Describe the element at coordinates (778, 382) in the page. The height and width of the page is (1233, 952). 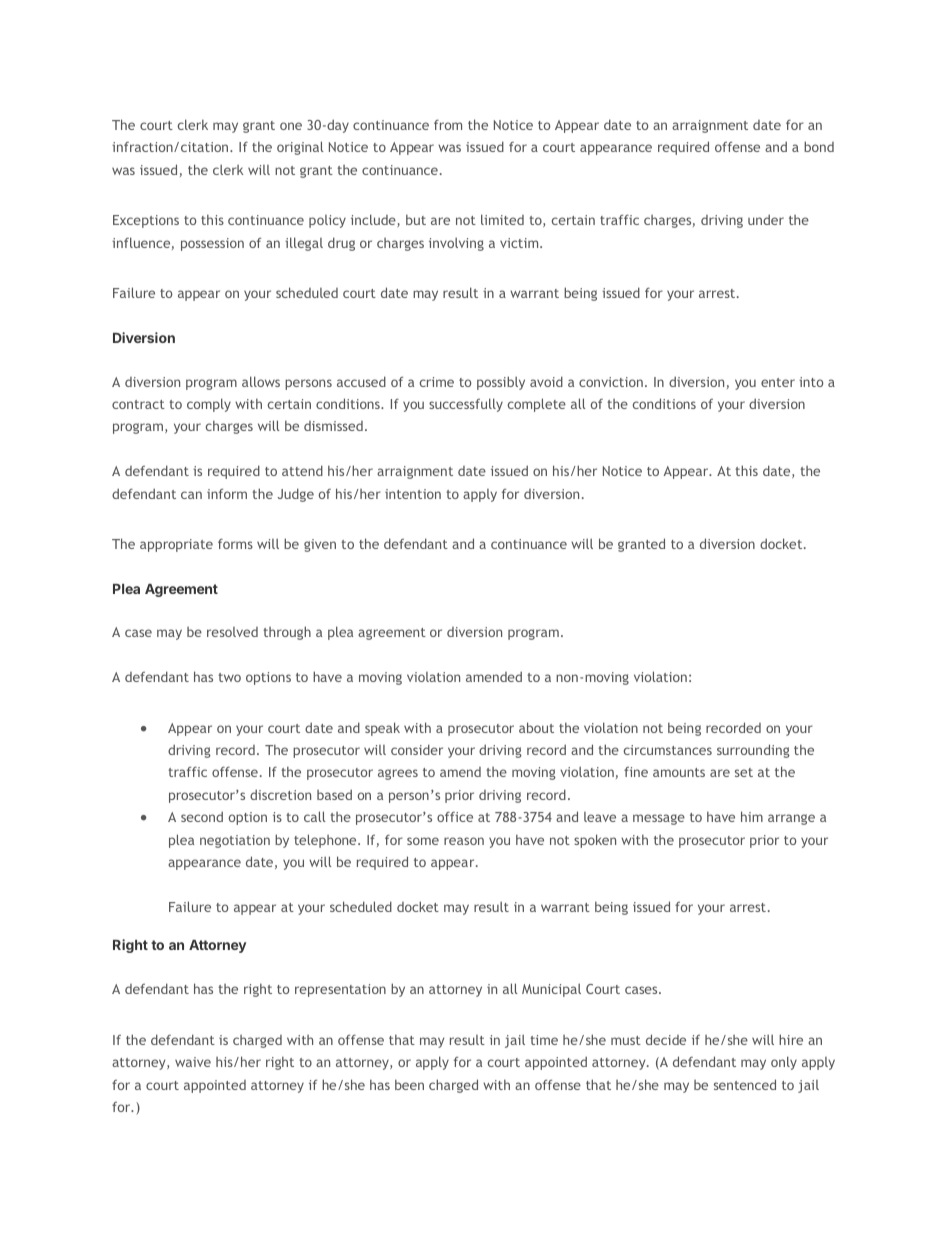
I see `enter` at that location.
